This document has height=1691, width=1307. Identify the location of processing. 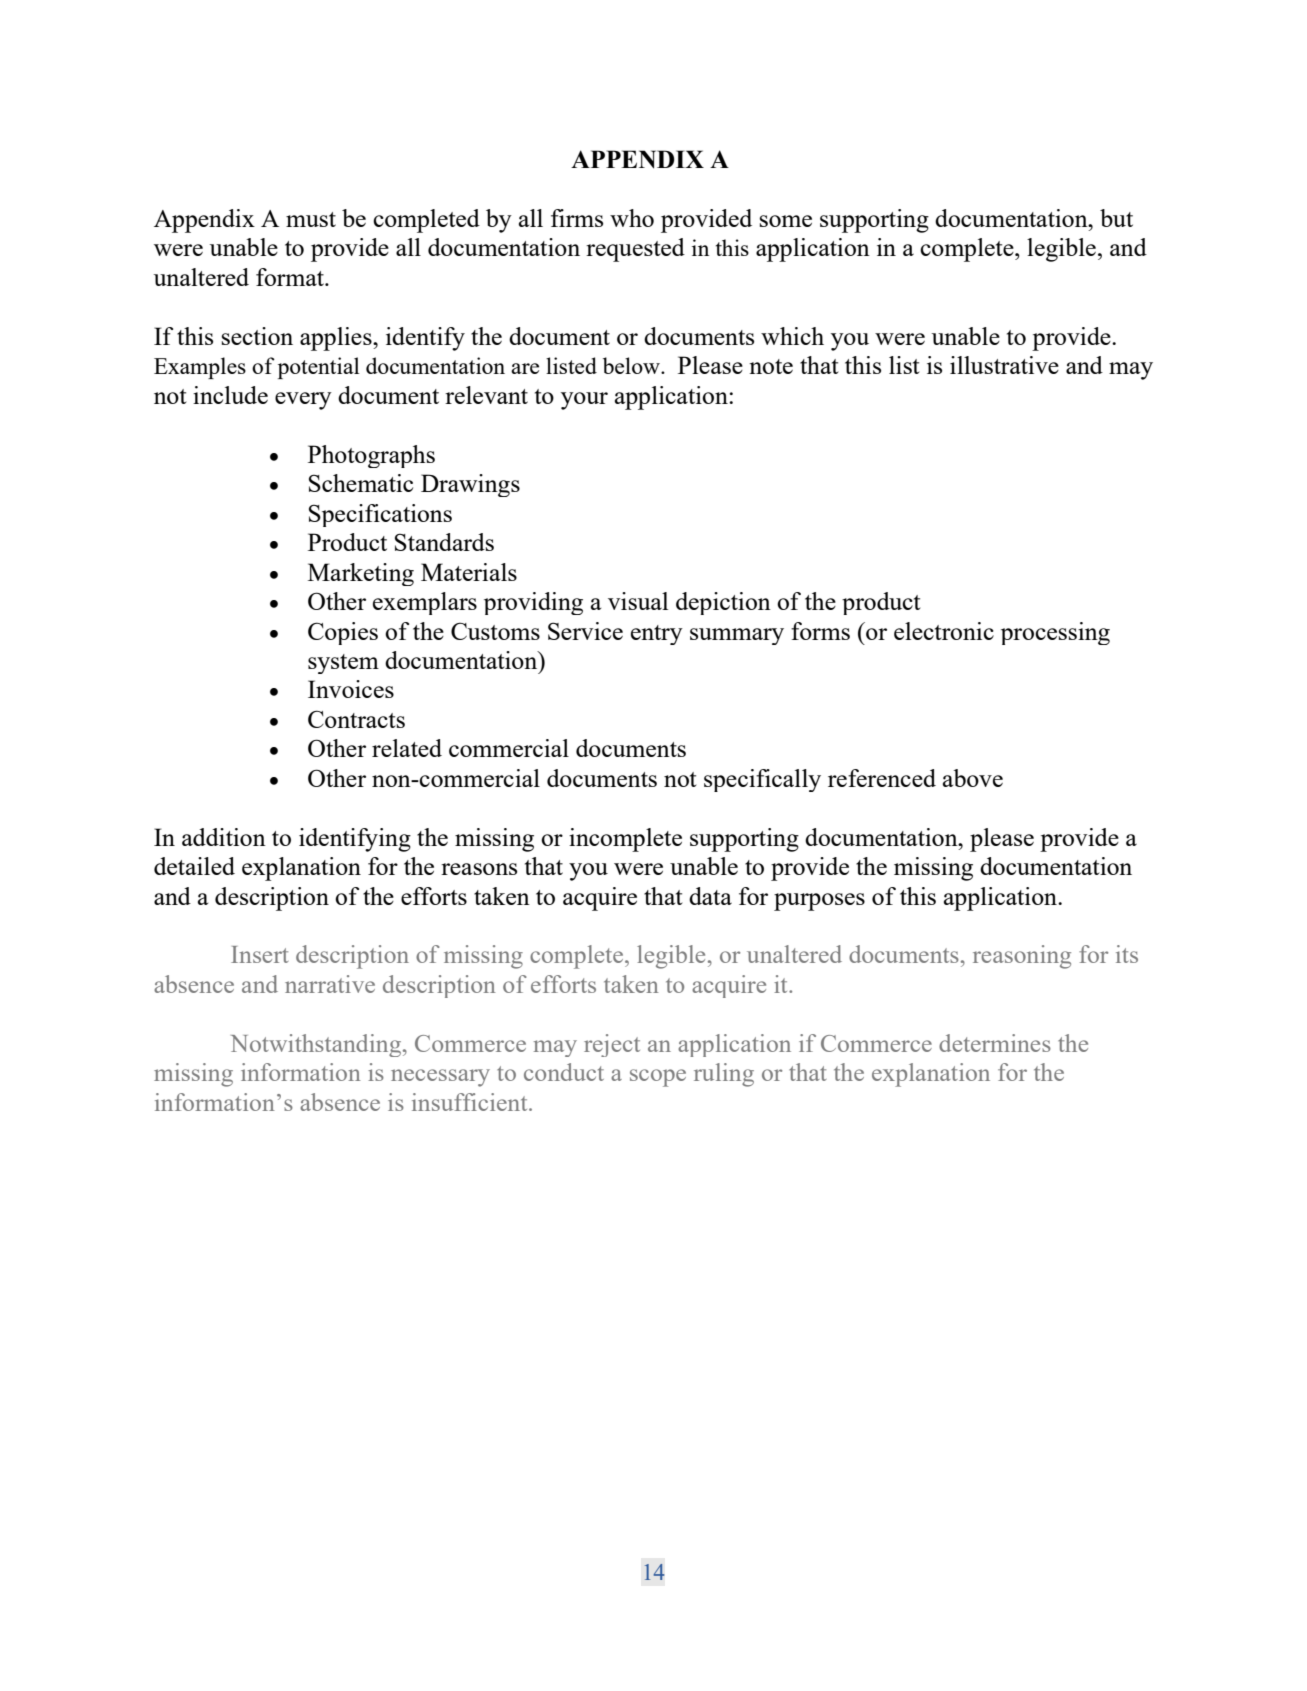
(1055, 633).
